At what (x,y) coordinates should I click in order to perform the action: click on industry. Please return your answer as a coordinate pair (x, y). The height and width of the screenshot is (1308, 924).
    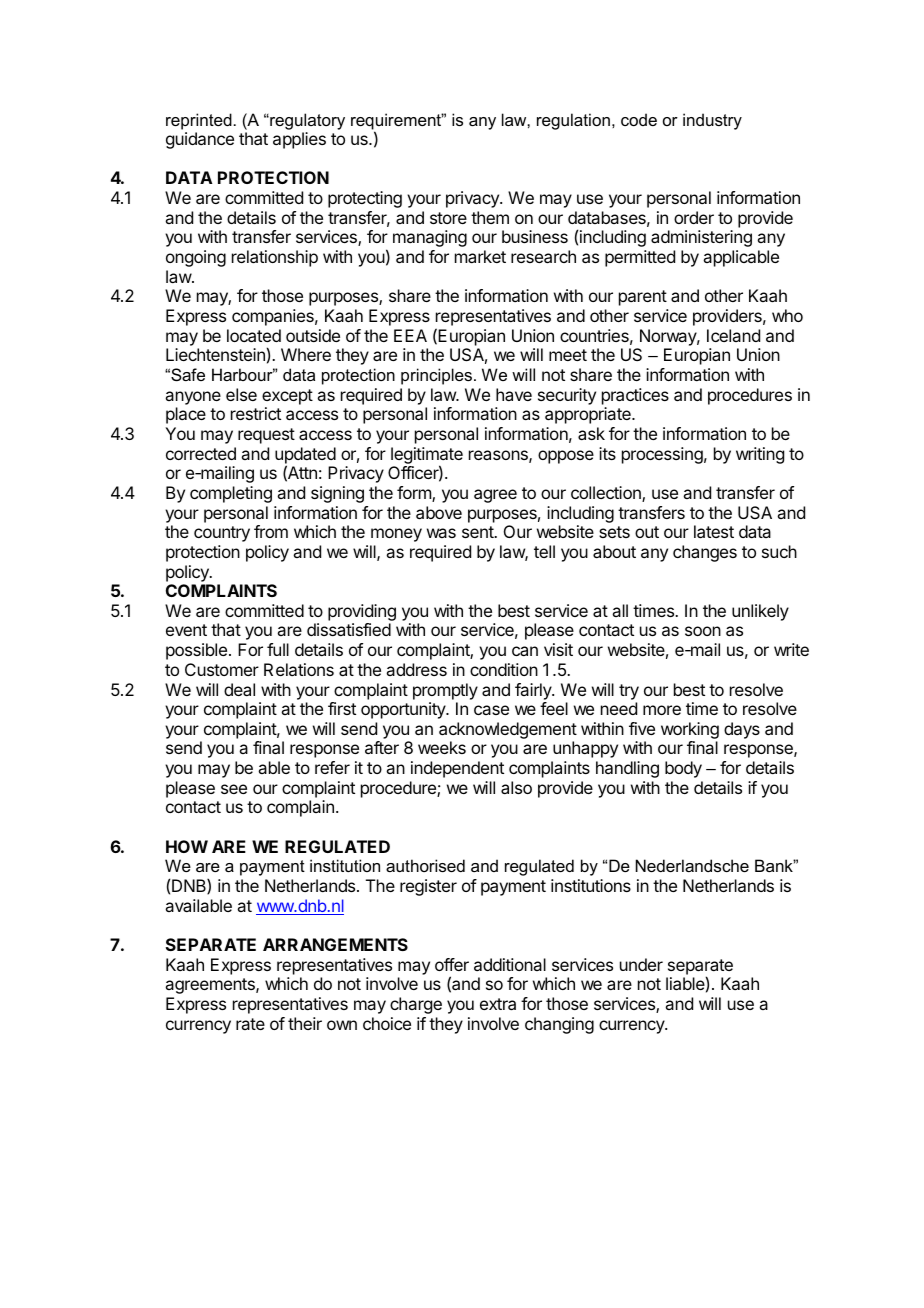
    Looking at the image, I should click on (712, 121).
